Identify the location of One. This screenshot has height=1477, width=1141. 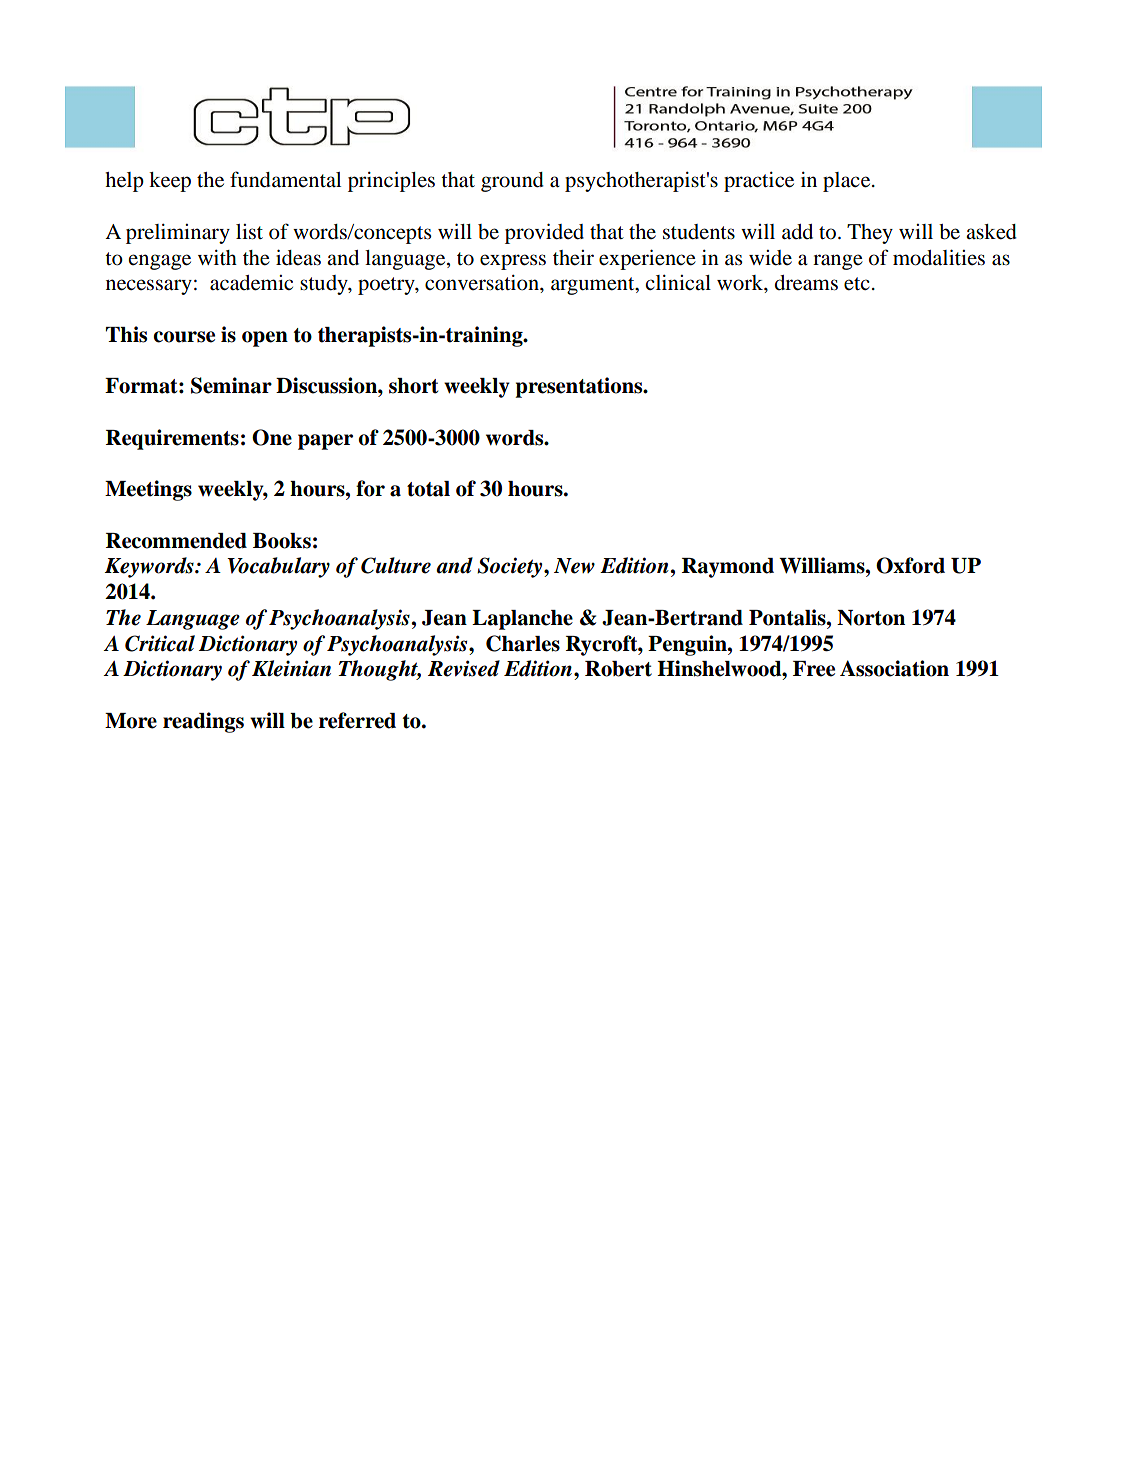
(272, 437).
